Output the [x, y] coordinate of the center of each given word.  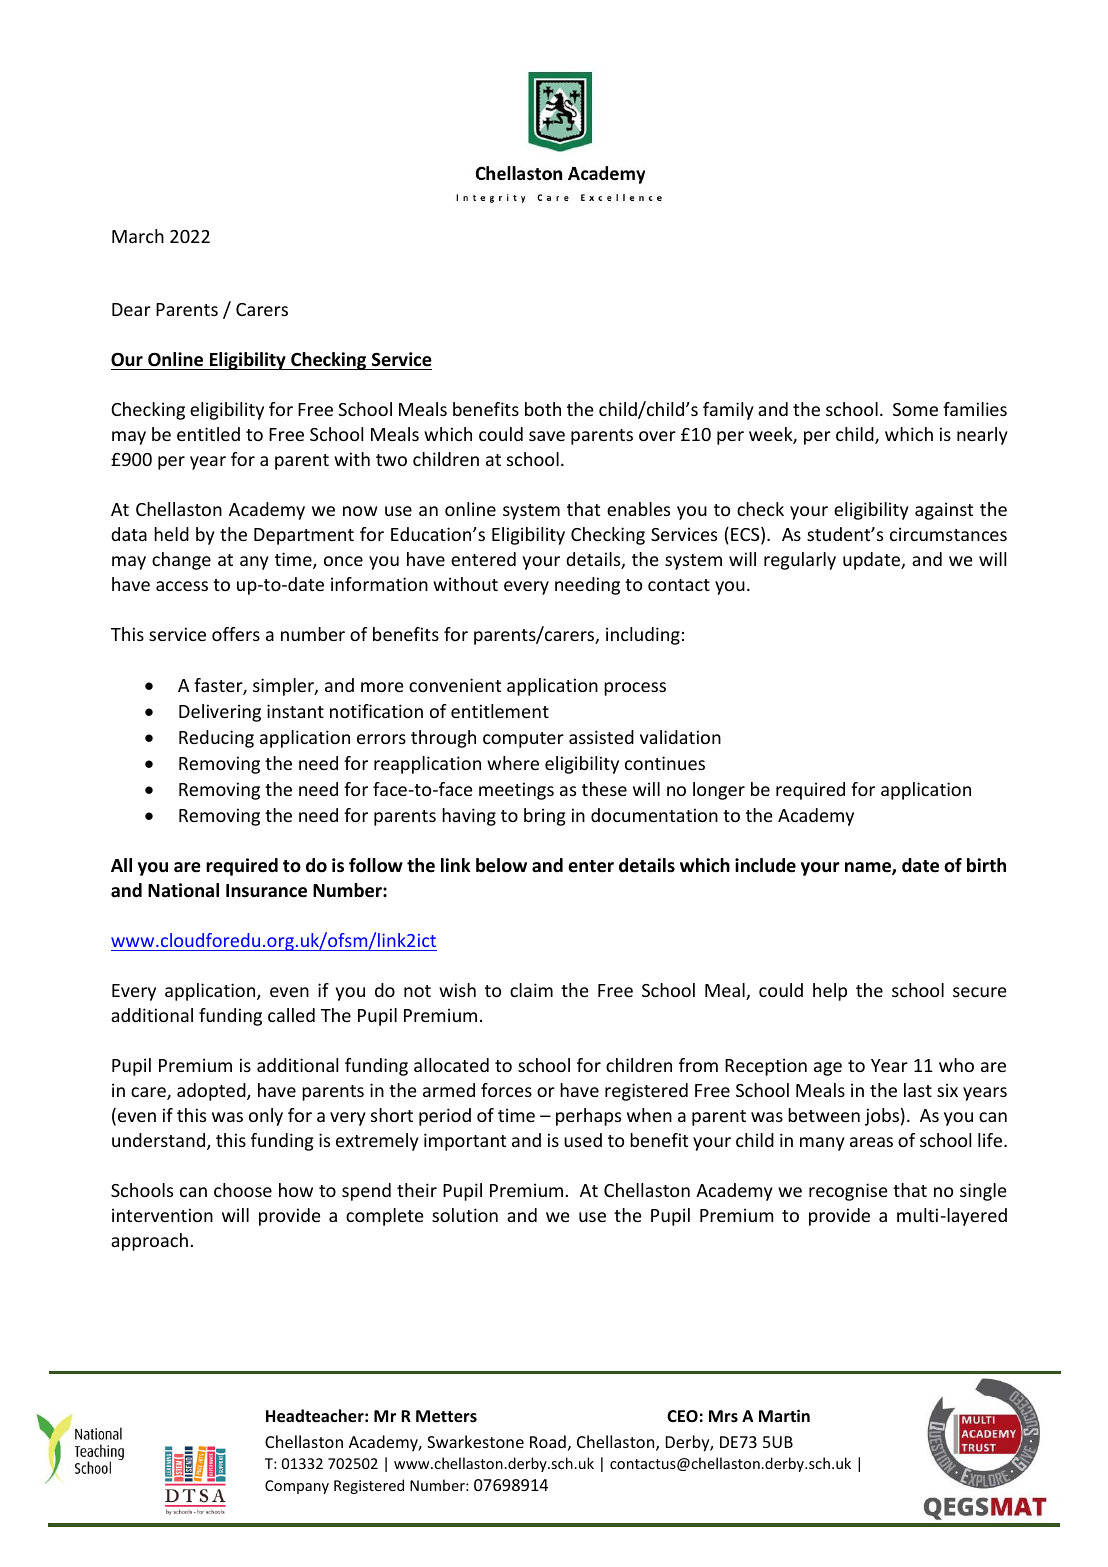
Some [915, 409]
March [138, 236]
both [543, 409]
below [501, 865]
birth [986, 865]
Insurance [266, 891]
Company [297, 1487]
